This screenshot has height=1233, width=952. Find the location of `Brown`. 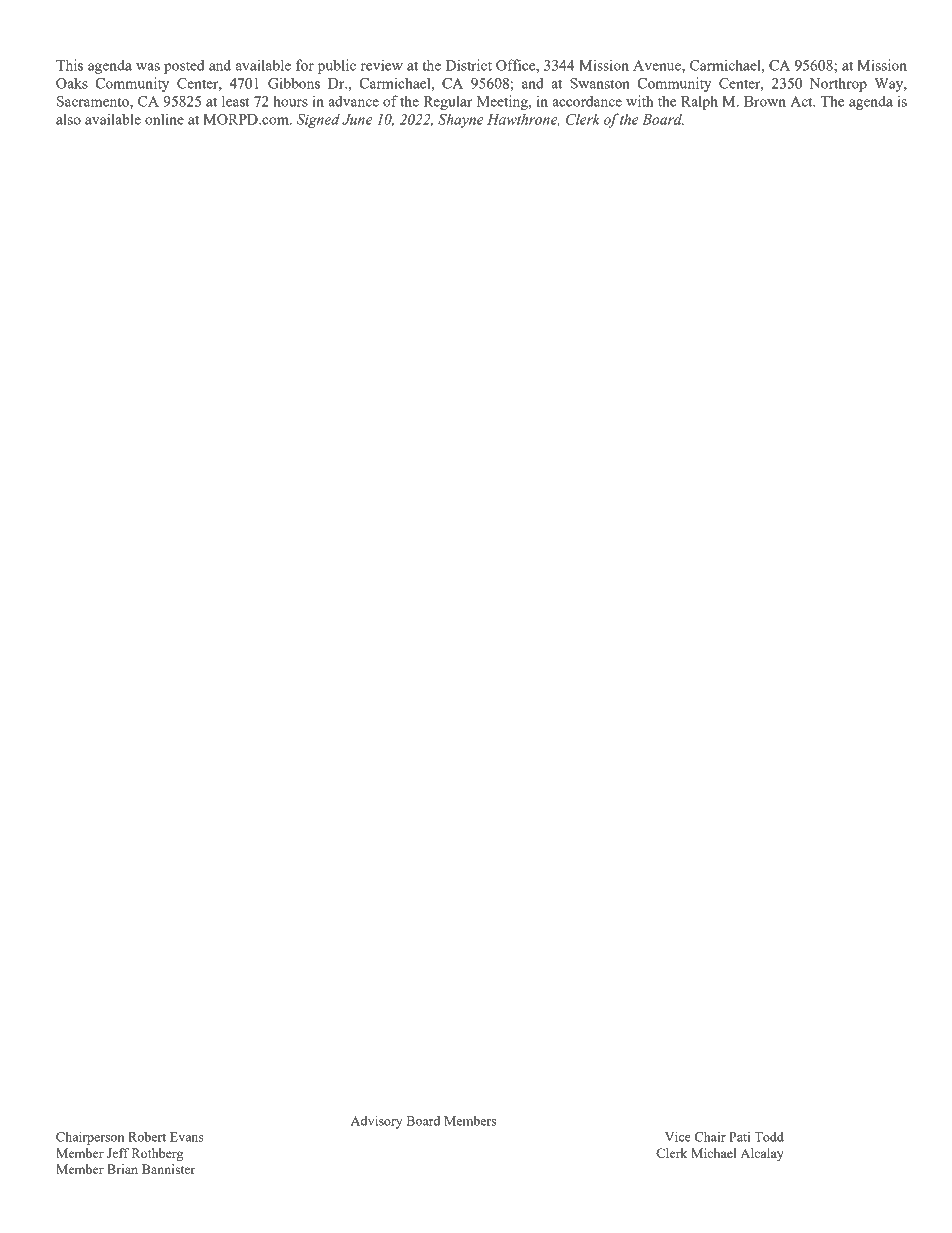

Brown is located at coordinates (765, 101).
